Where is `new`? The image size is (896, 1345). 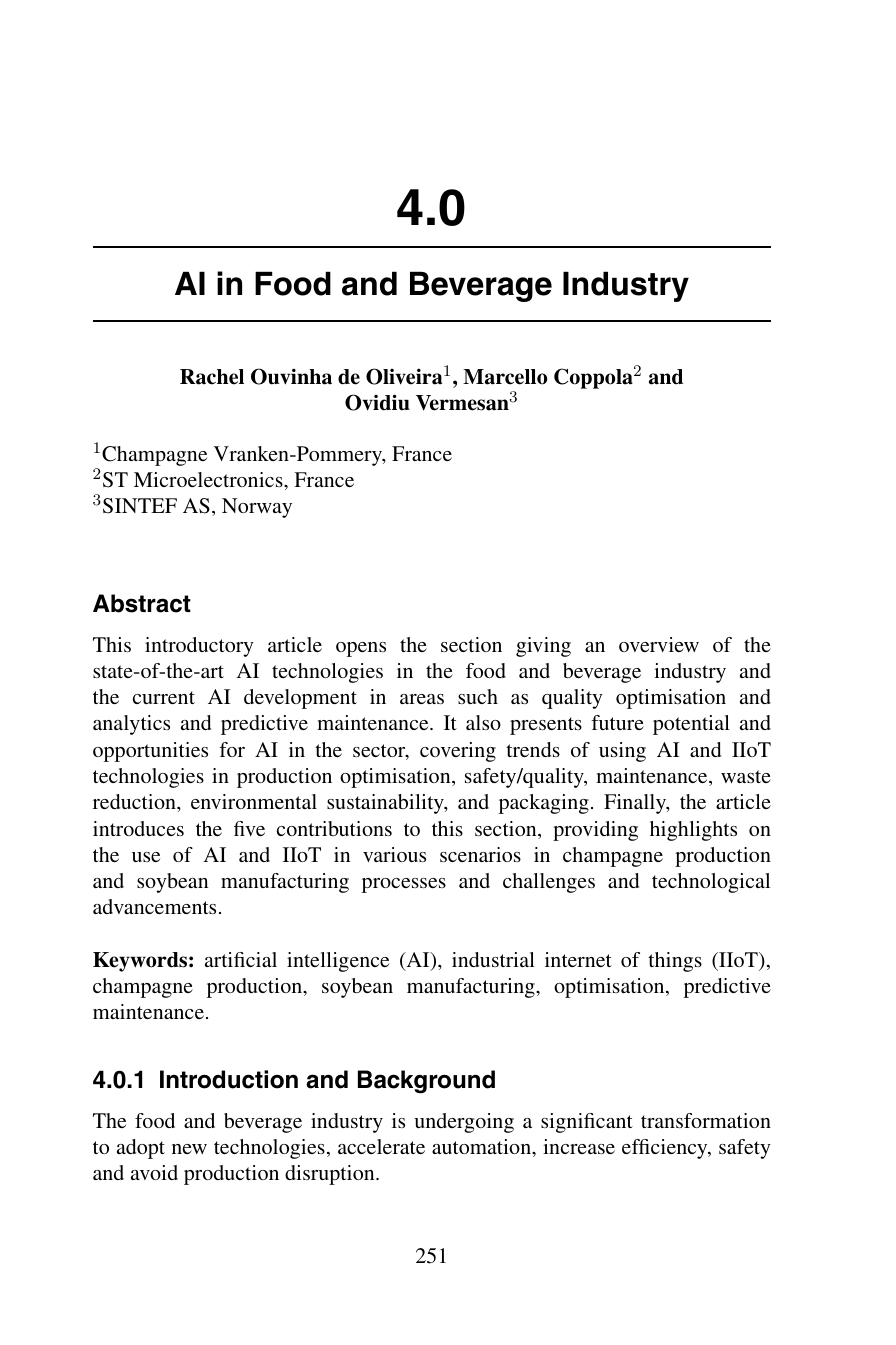 new is located at coordinates (189, 1149).
